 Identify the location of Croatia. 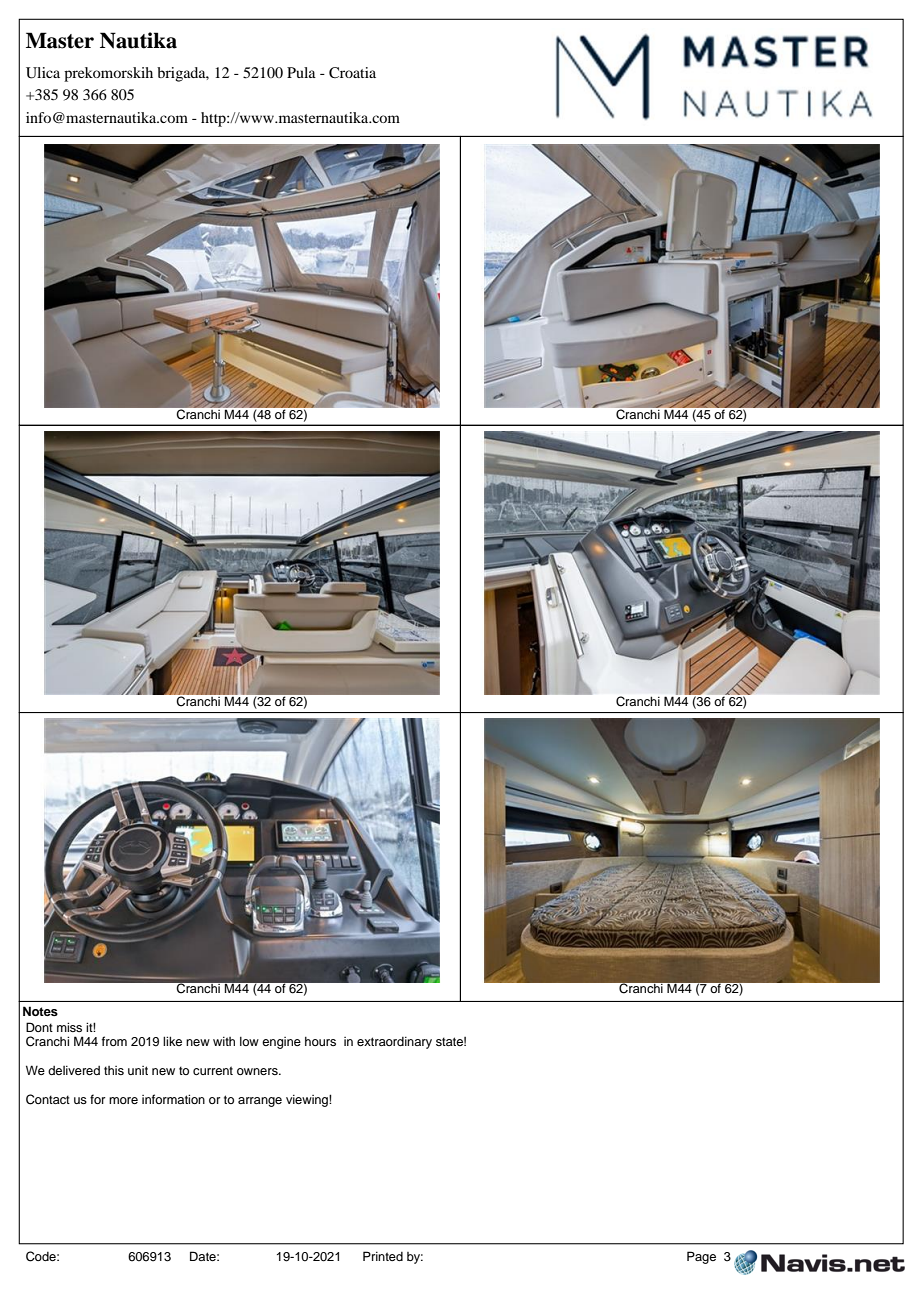
(352, 72).
